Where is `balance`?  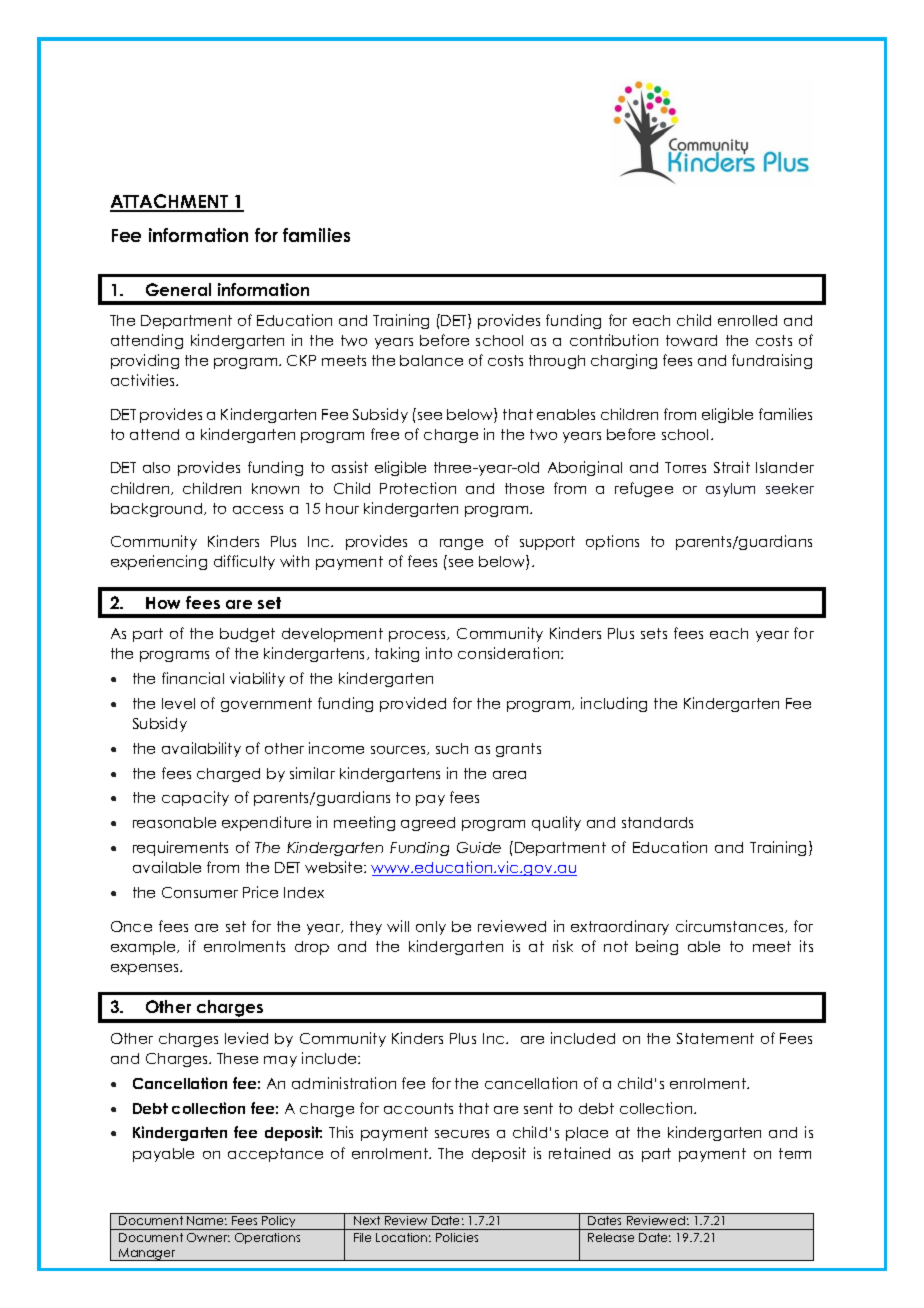 balance is located at coordinates (431, 360).
